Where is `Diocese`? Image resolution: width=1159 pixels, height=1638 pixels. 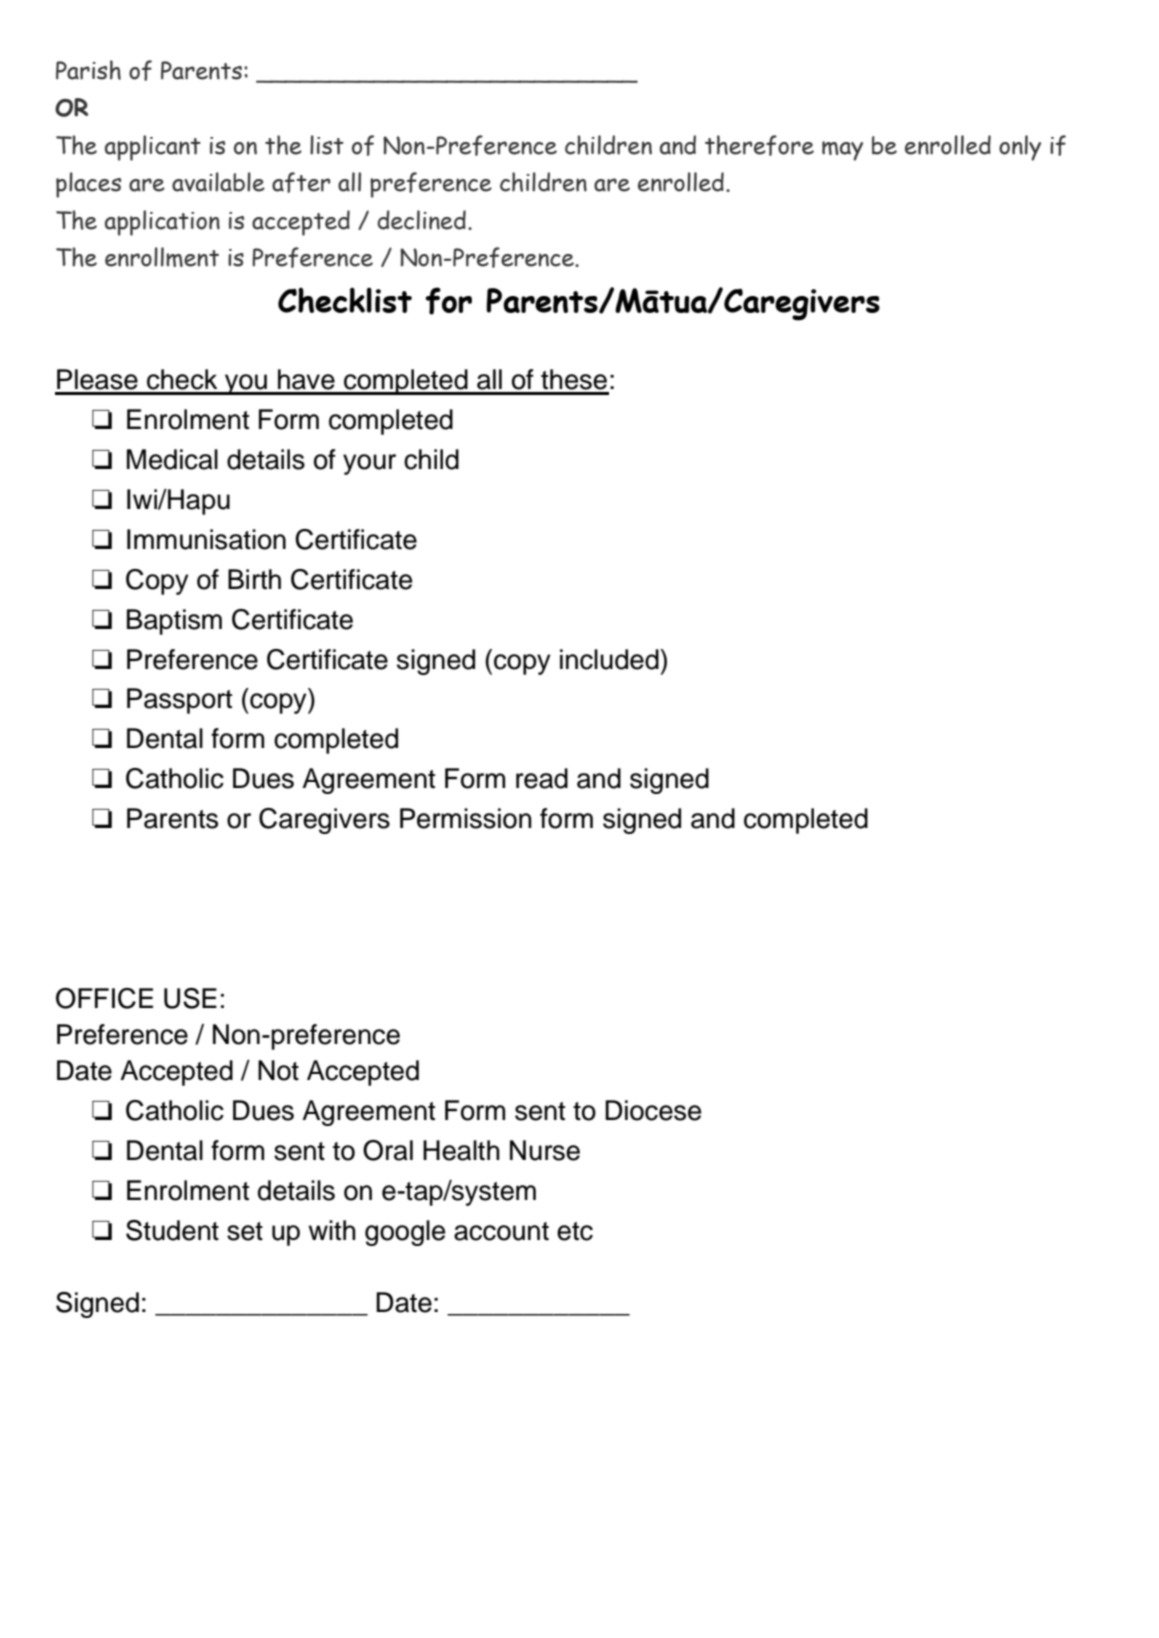
Diocese is located at coordinates (653, 1110).
